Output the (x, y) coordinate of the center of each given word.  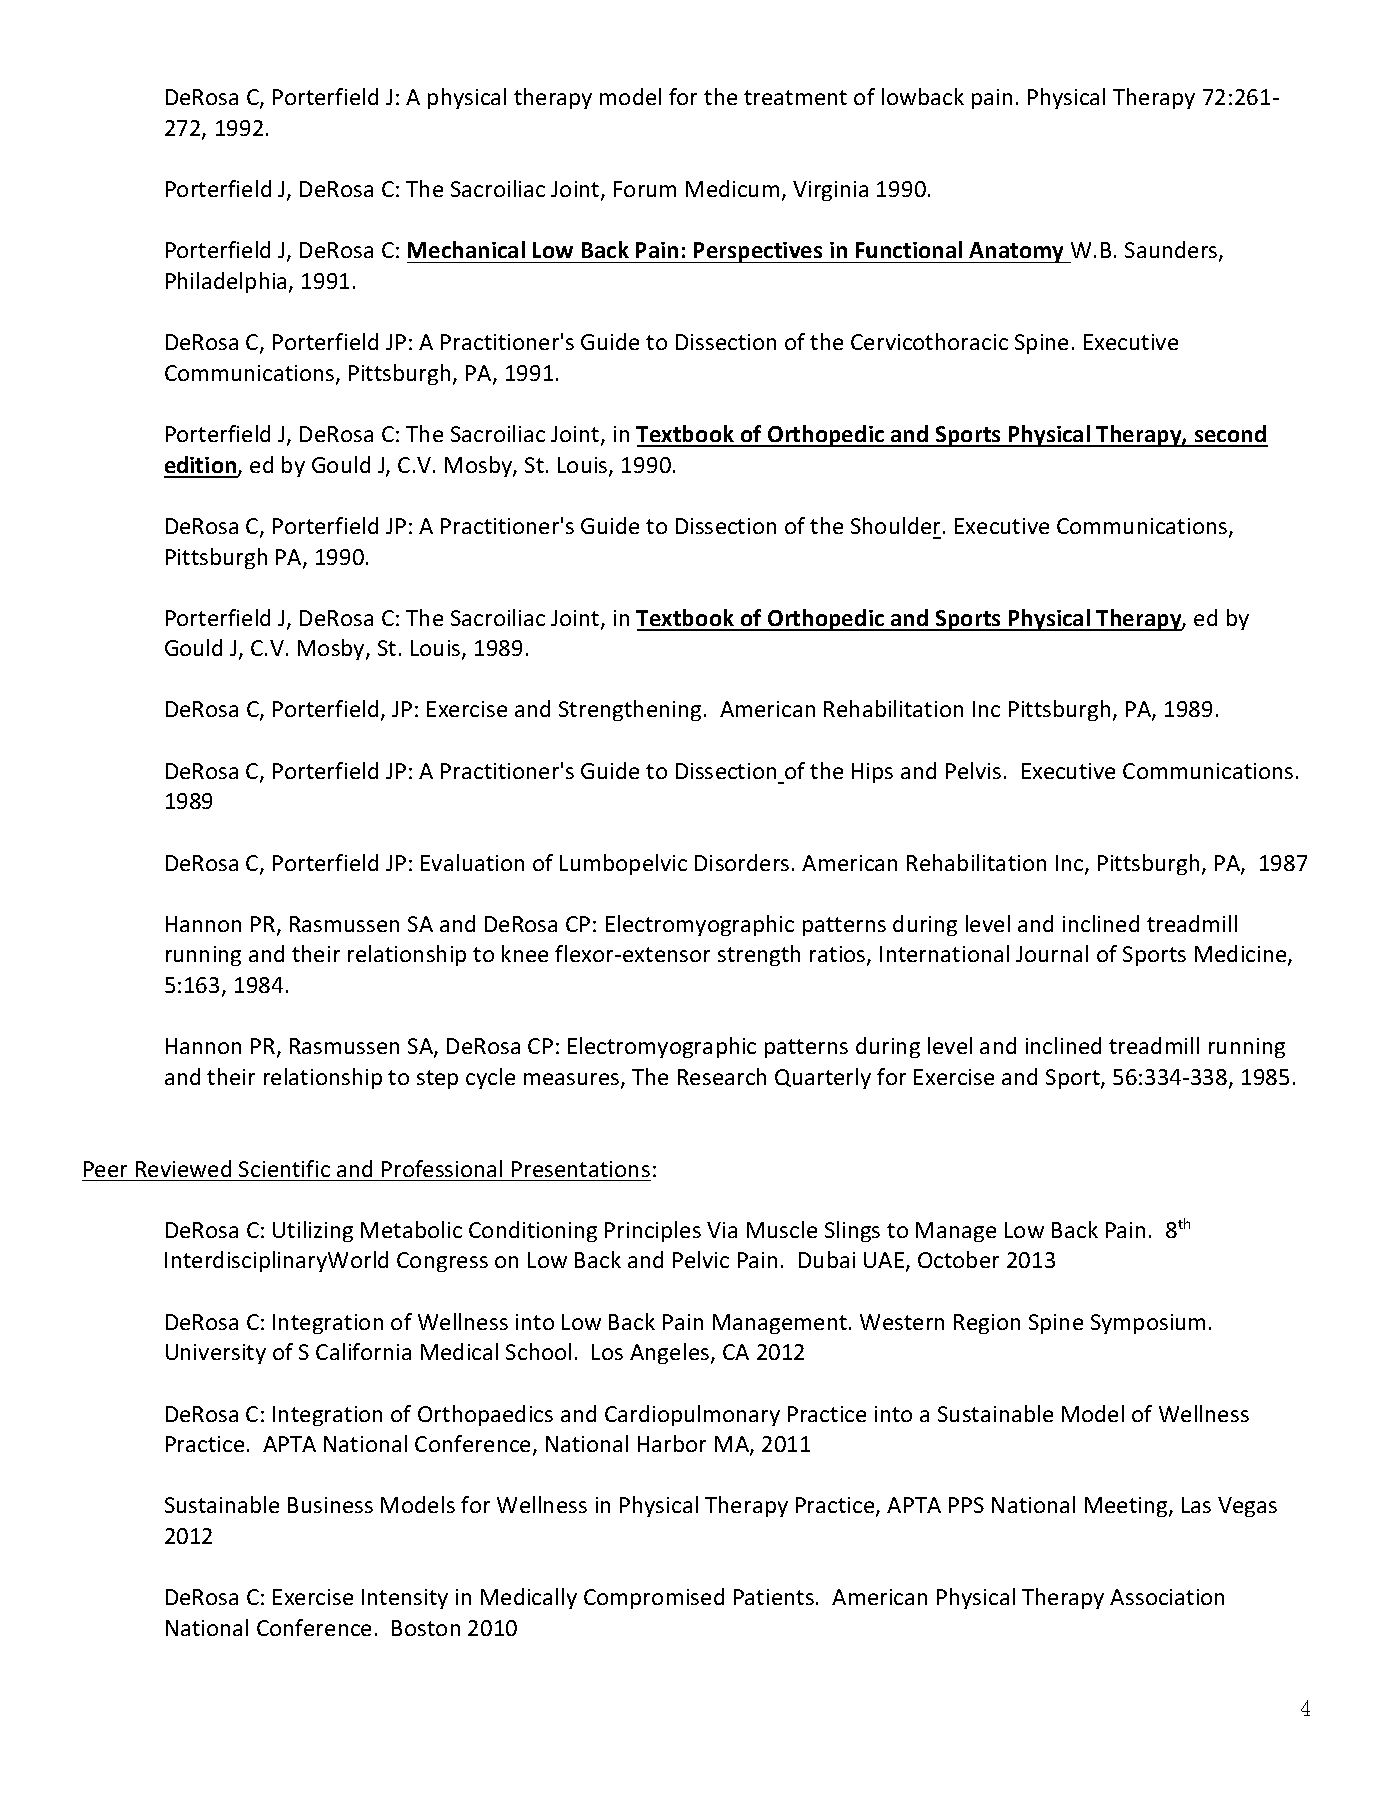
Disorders (742, 862)
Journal (1052, 953)
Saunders (1172, 251)
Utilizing (313, 1231)
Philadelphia (226, 282)
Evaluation (472, 862)
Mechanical (466, 249)
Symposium (1148, 1324)
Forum (645, 189)
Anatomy (1017, 252)
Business (330, 1505)
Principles (653, 1231)
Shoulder (895, 525)
